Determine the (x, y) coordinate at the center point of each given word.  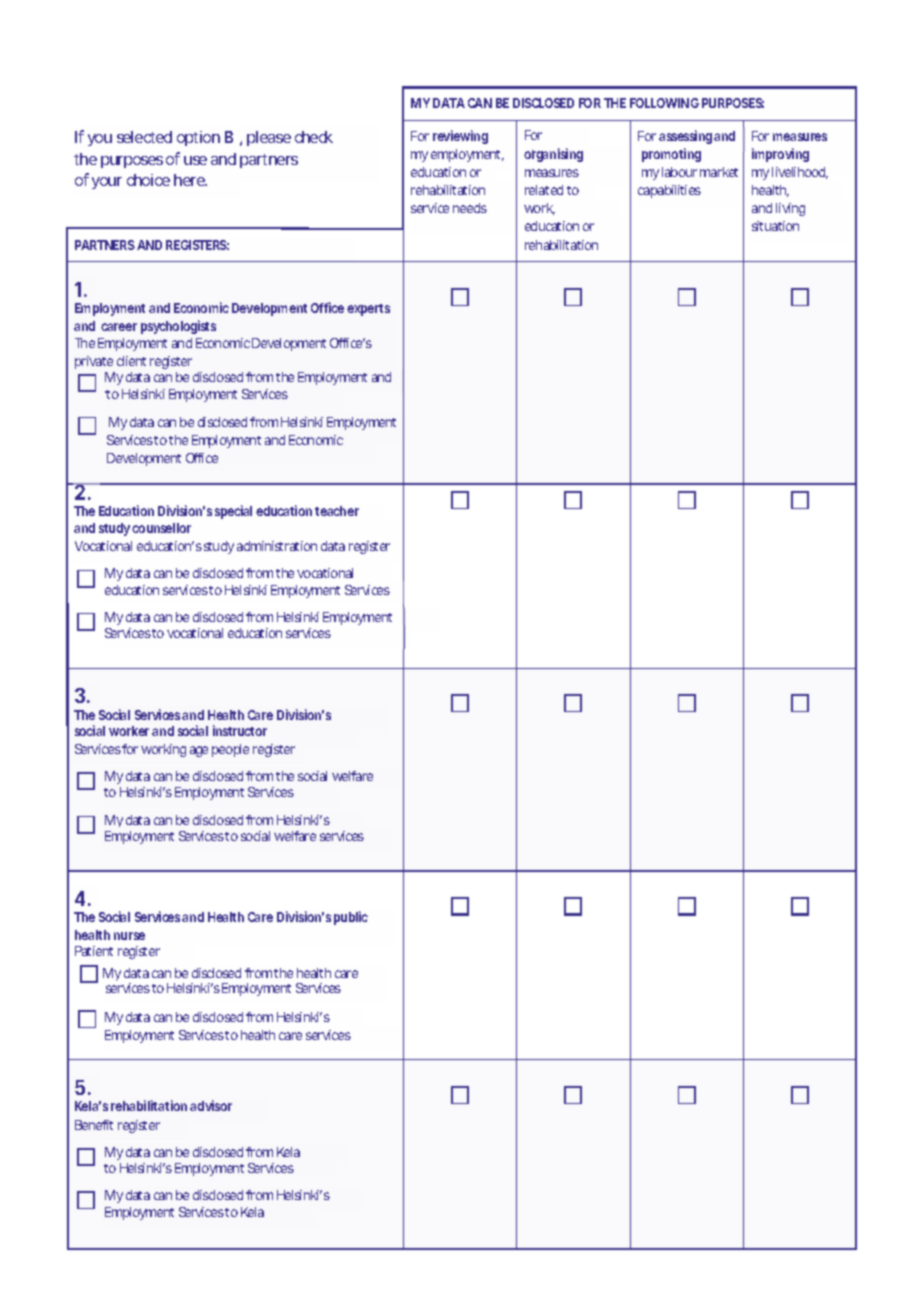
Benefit (94, 1125)
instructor (240, 730)
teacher (337, 511)
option (198, 138)
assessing (685, 137)
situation (775, 226)
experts (368, 310)
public (351, 918)
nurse (129, 936)
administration (277, 546)
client (131, 361)
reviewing (460, 137)
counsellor (161, 528)
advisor (211, 1105)
